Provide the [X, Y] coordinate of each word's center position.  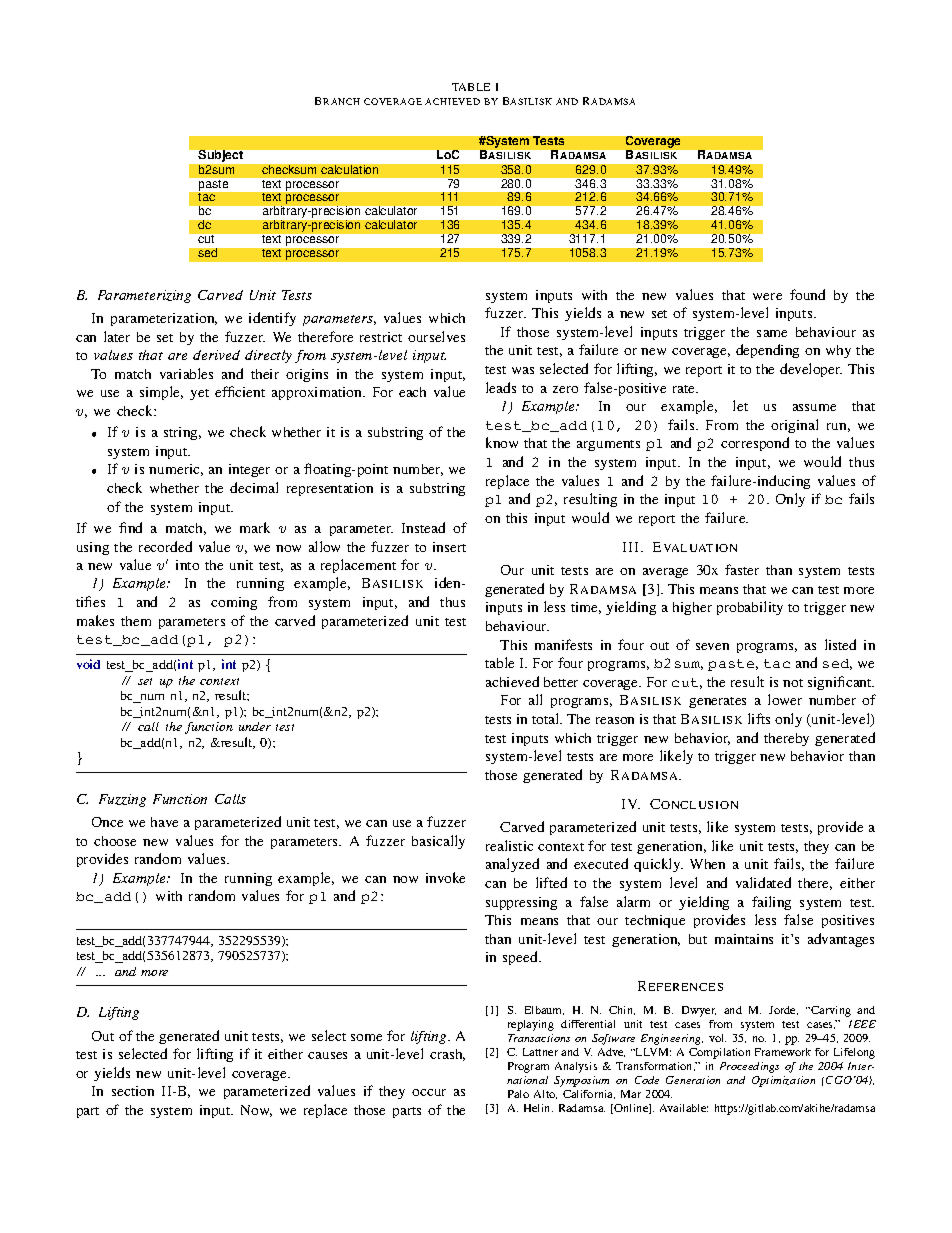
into [187, 565]
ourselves [436, 336]
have [164, 822]
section [133, 1091]
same [772, 333]
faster [742, 569]
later [117, 336]
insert [449, 547]
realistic [509, 845]
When [707, 864]
